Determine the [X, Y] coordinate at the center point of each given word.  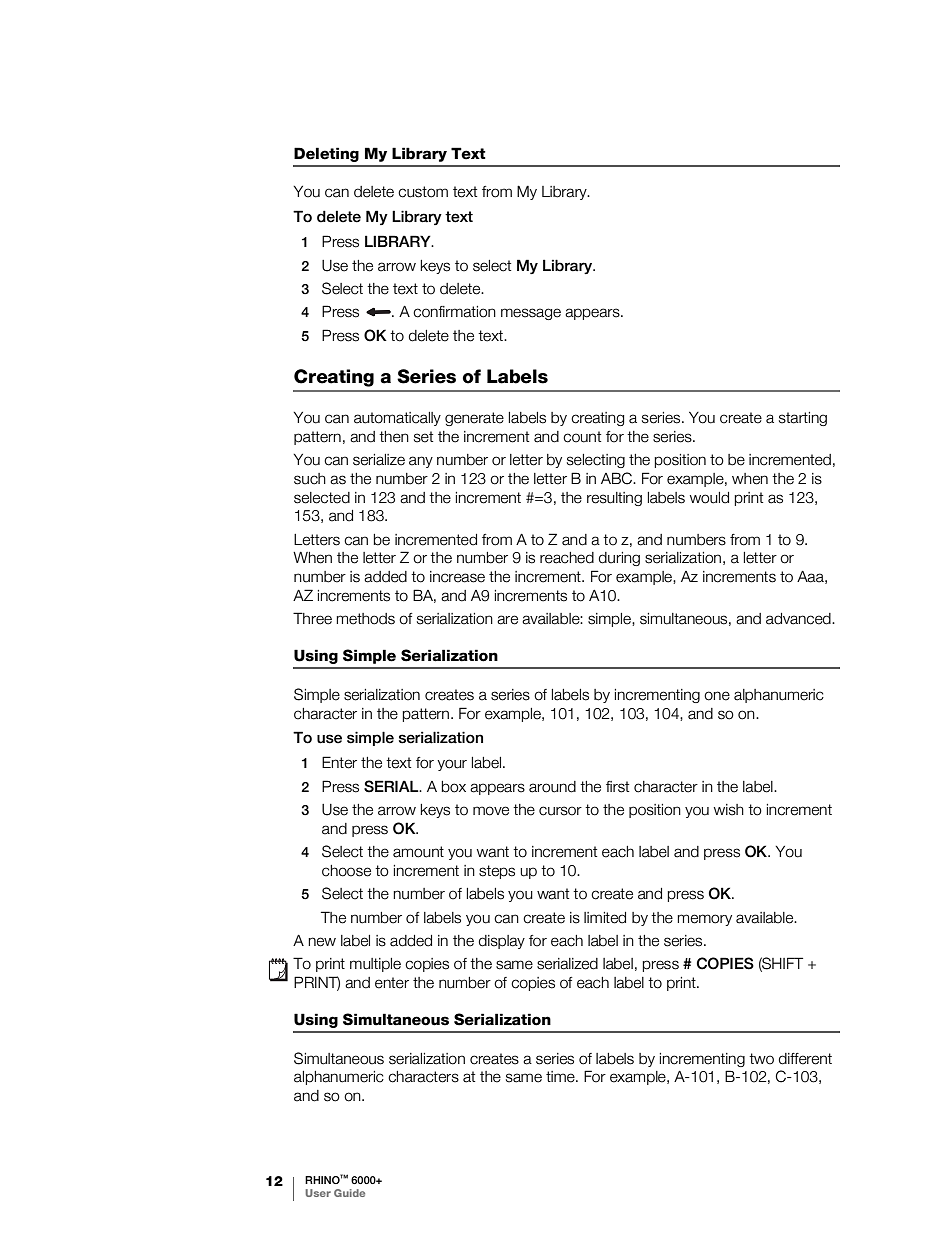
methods [366, 619]
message [531, 314]
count [582, 437]
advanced [799, 619]
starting [803, 419]
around [552, 787]
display [502, 942]
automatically [397, 419]
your [452, 765]
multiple [375, 965]
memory [705, 920]
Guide [349, 1193]
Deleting [326, 154]
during [619, 559]
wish [729, 810]
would [709, 498]
